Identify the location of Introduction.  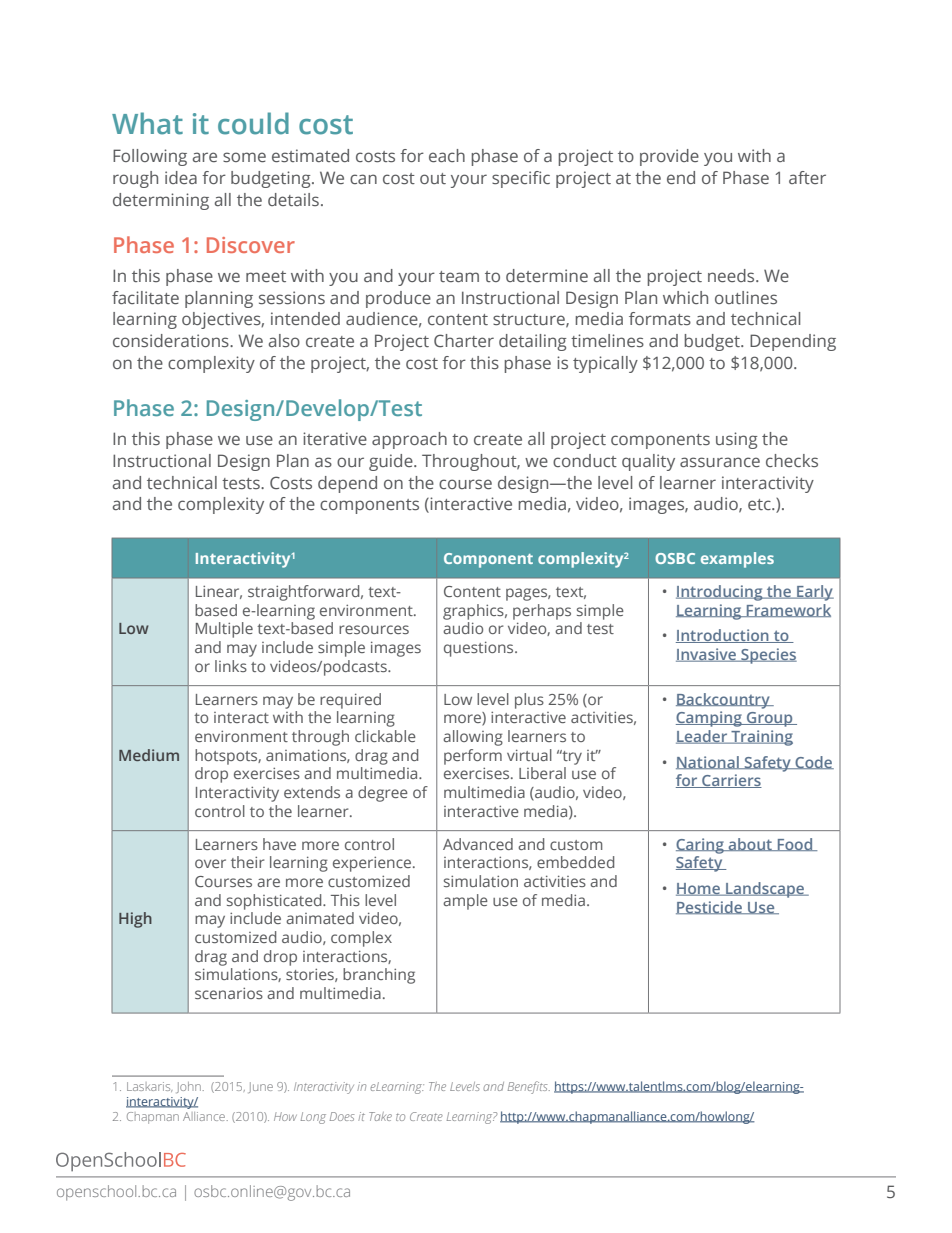
(723, 636).
